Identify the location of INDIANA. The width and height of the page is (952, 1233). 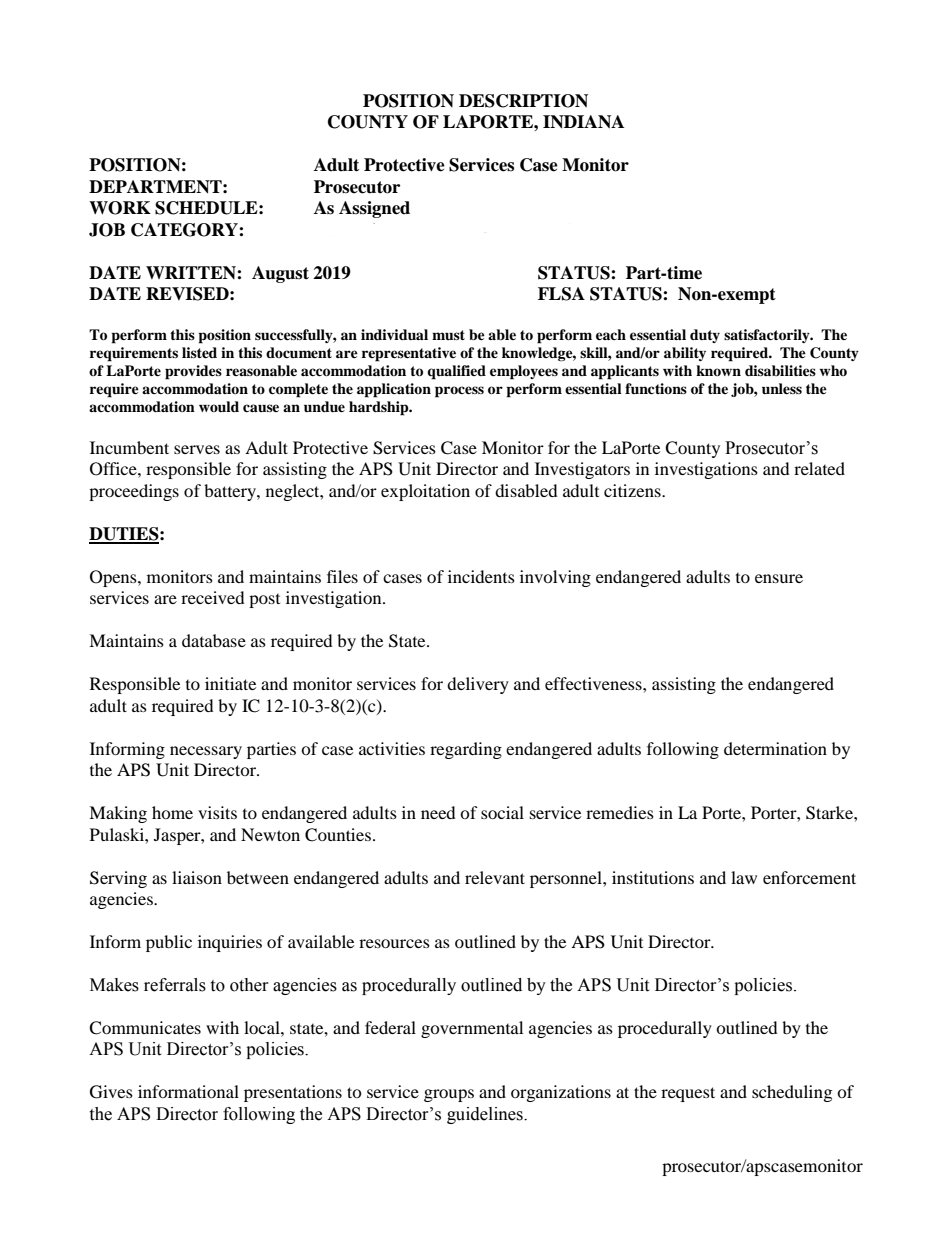
(583, 122).
